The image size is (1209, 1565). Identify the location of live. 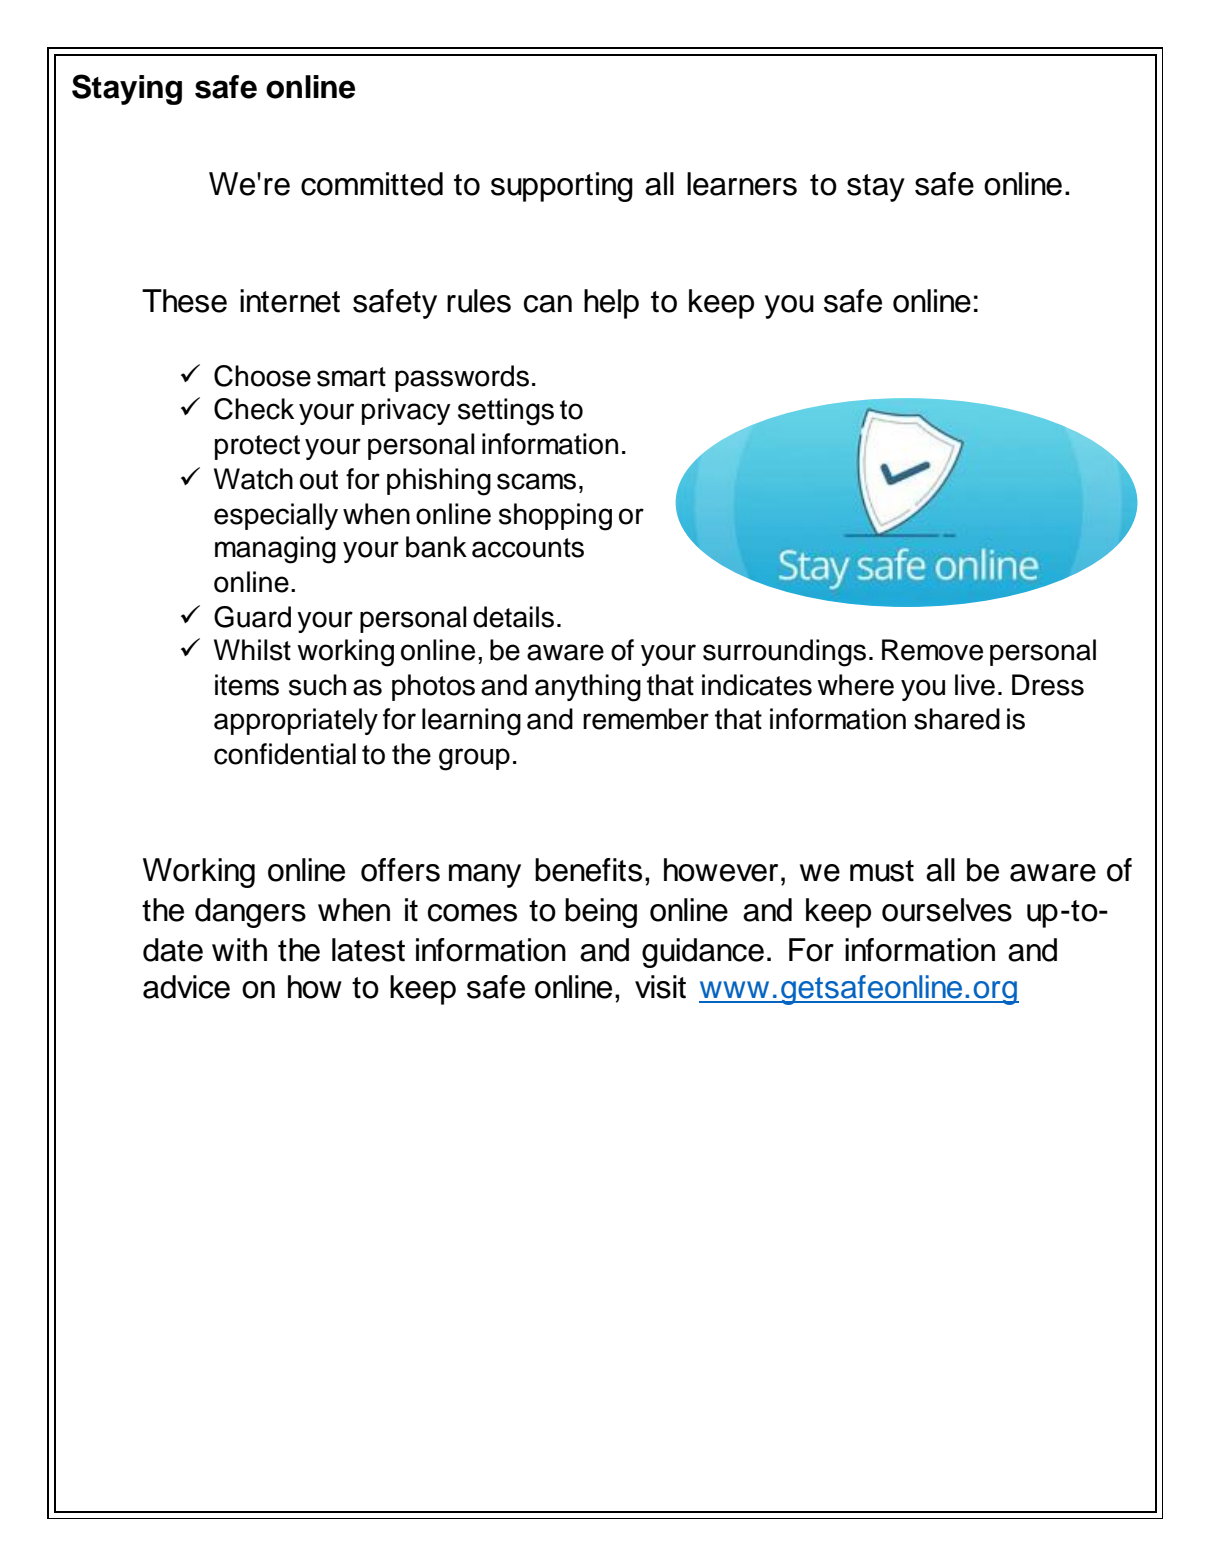
(975, 685).
